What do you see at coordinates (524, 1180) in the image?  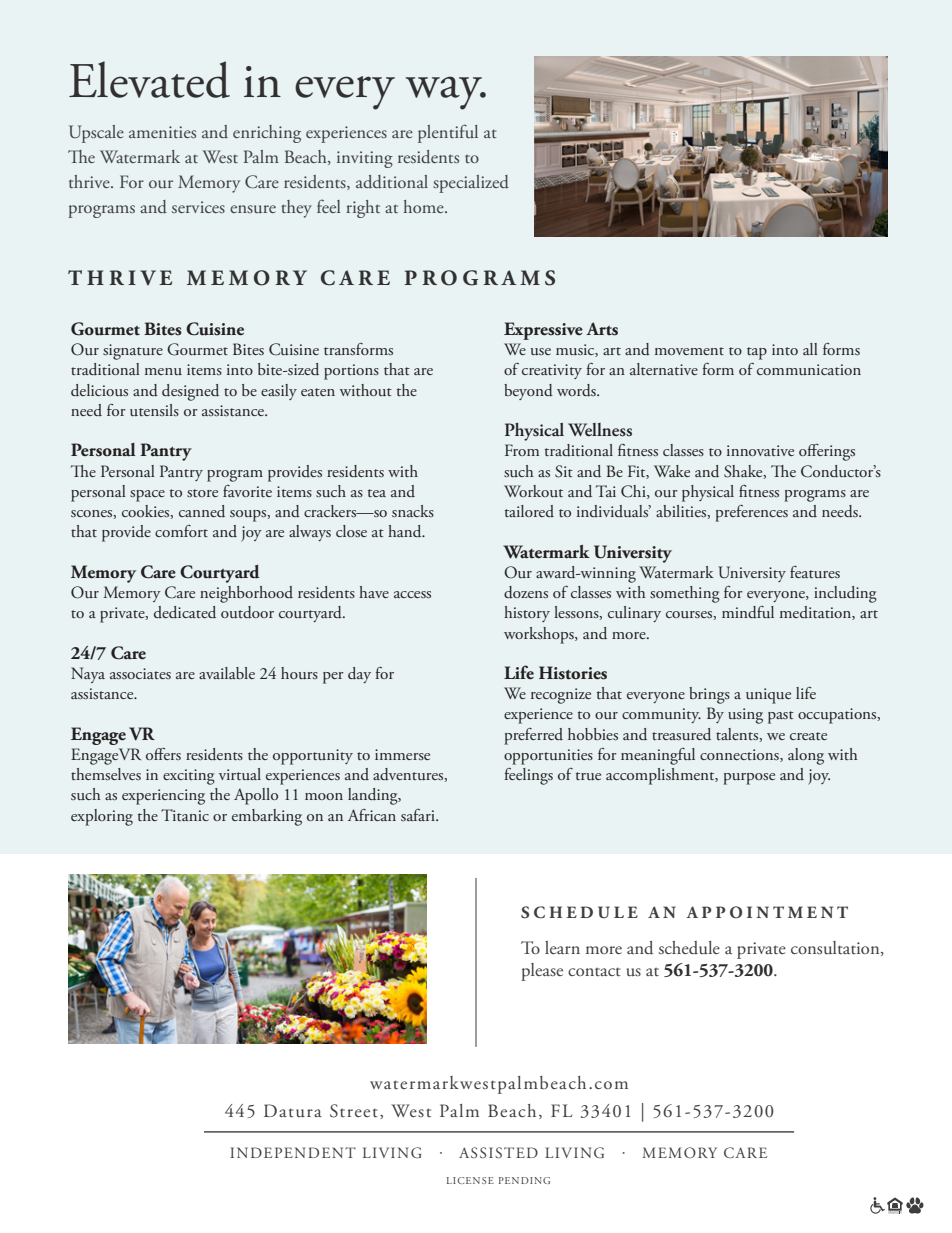 I see `PENDING` at bounding box center [524, 1180].
